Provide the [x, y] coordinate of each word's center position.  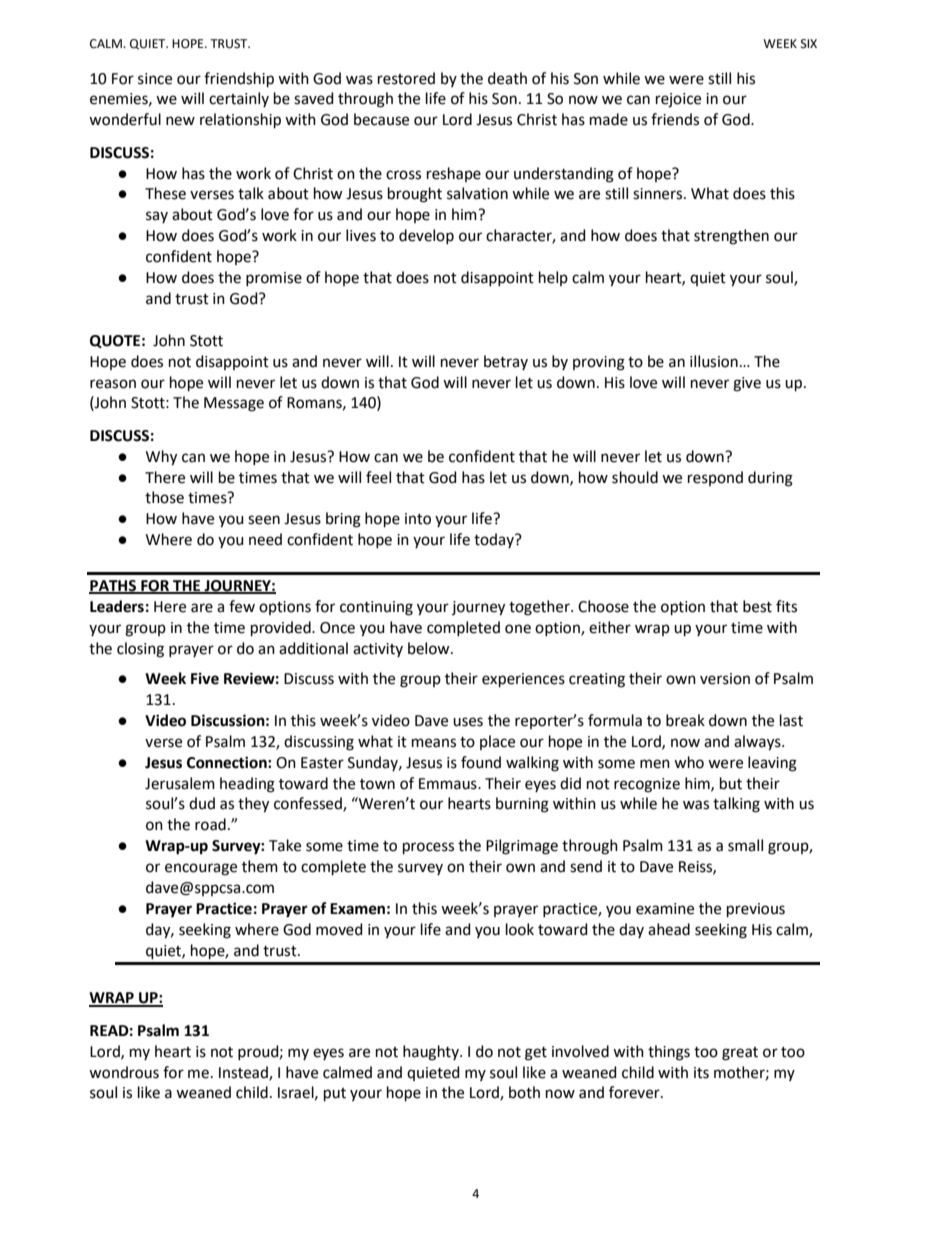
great [740, 1054]
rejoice [678, 100]
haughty [432, 1053]
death [507, 78]
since [155, 79]
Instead [244, 1073]
